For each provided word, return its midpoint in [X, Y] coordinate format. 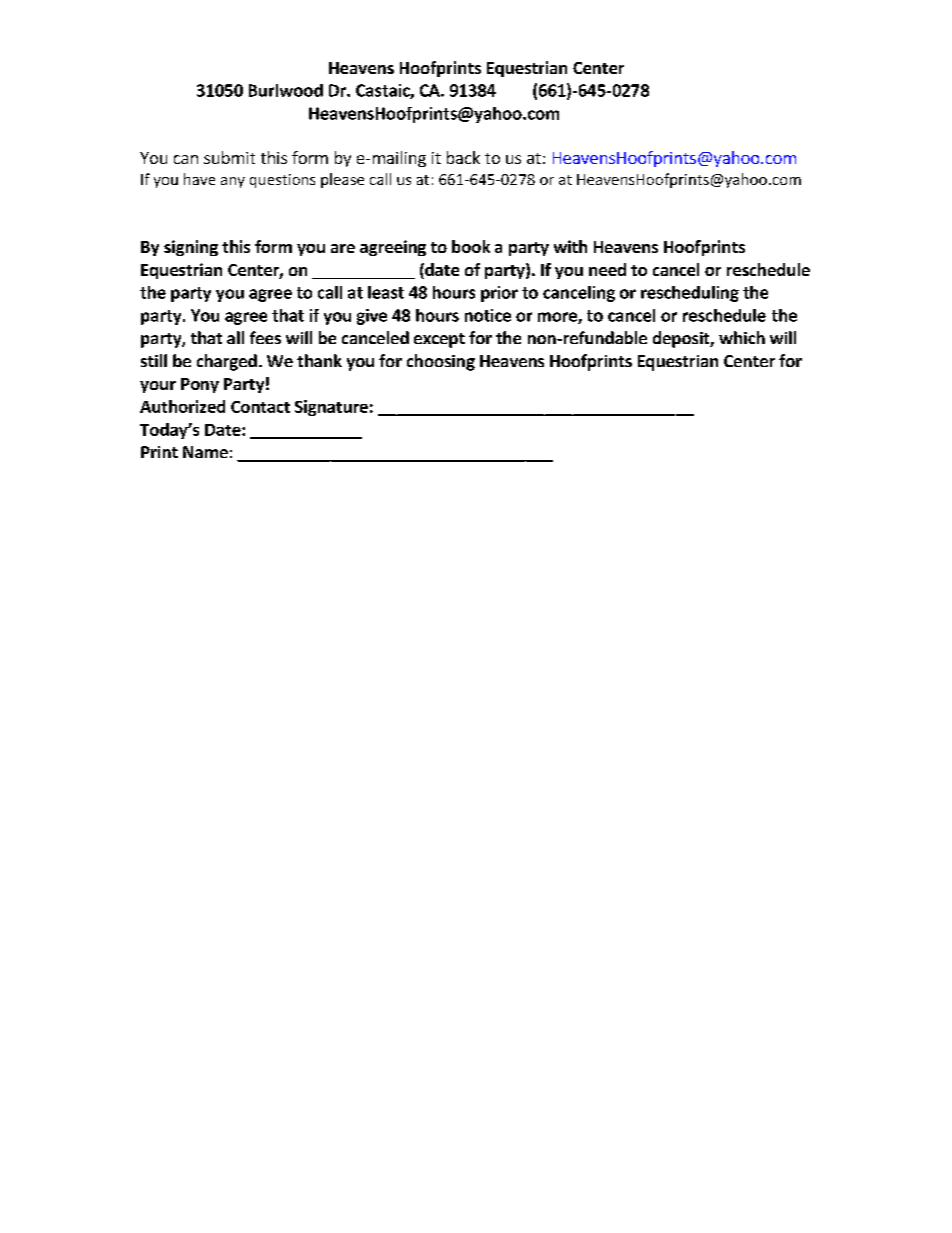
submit [229, 157]
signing [191, 248]
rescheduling [690, 294]
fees [265, 337]
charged [227, 362]
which [742, 337]
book [471, 246]
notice [488, 315]
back [463, 157]
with [570, 246]
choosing [441, 362]
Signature [331, 408]
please [342, 180]
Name [205, 452]
